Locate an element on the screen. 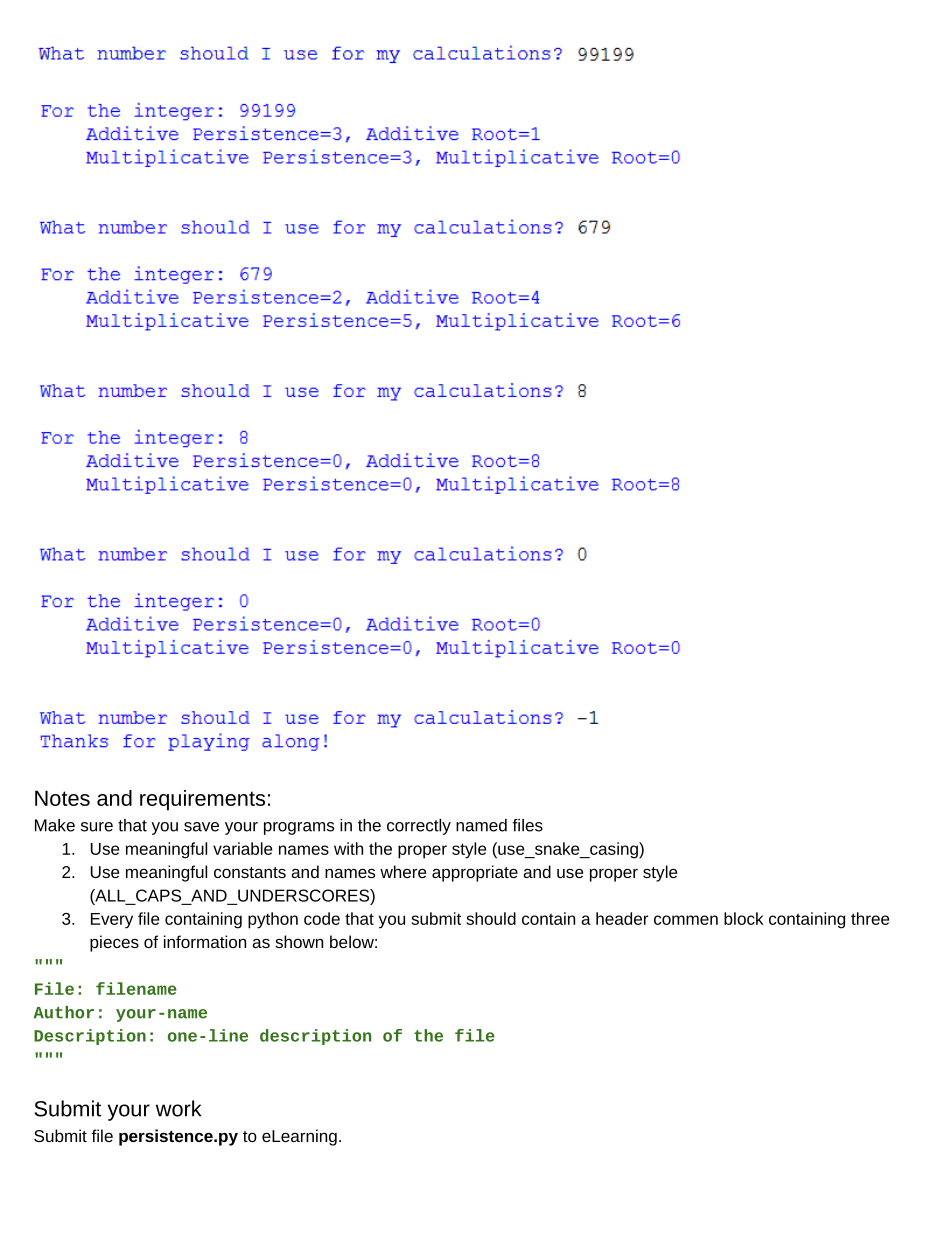  three is located at coordinates (870, 918).
